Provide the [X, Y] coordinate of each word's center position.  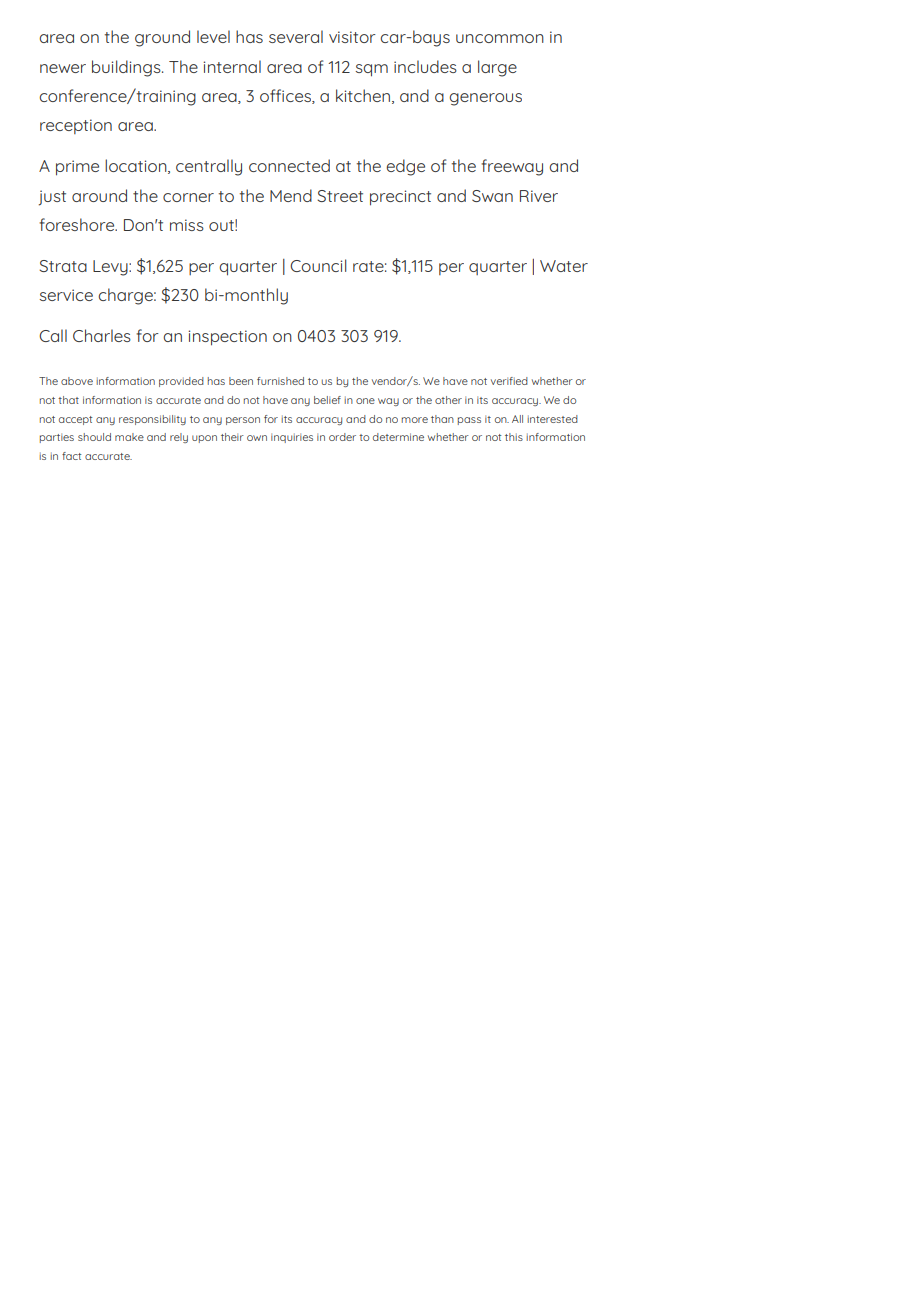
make [129, 437]
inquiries [292, 438]
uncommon [500, 38]
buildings [127, 68]
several [296, 36]
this [514, 437]
